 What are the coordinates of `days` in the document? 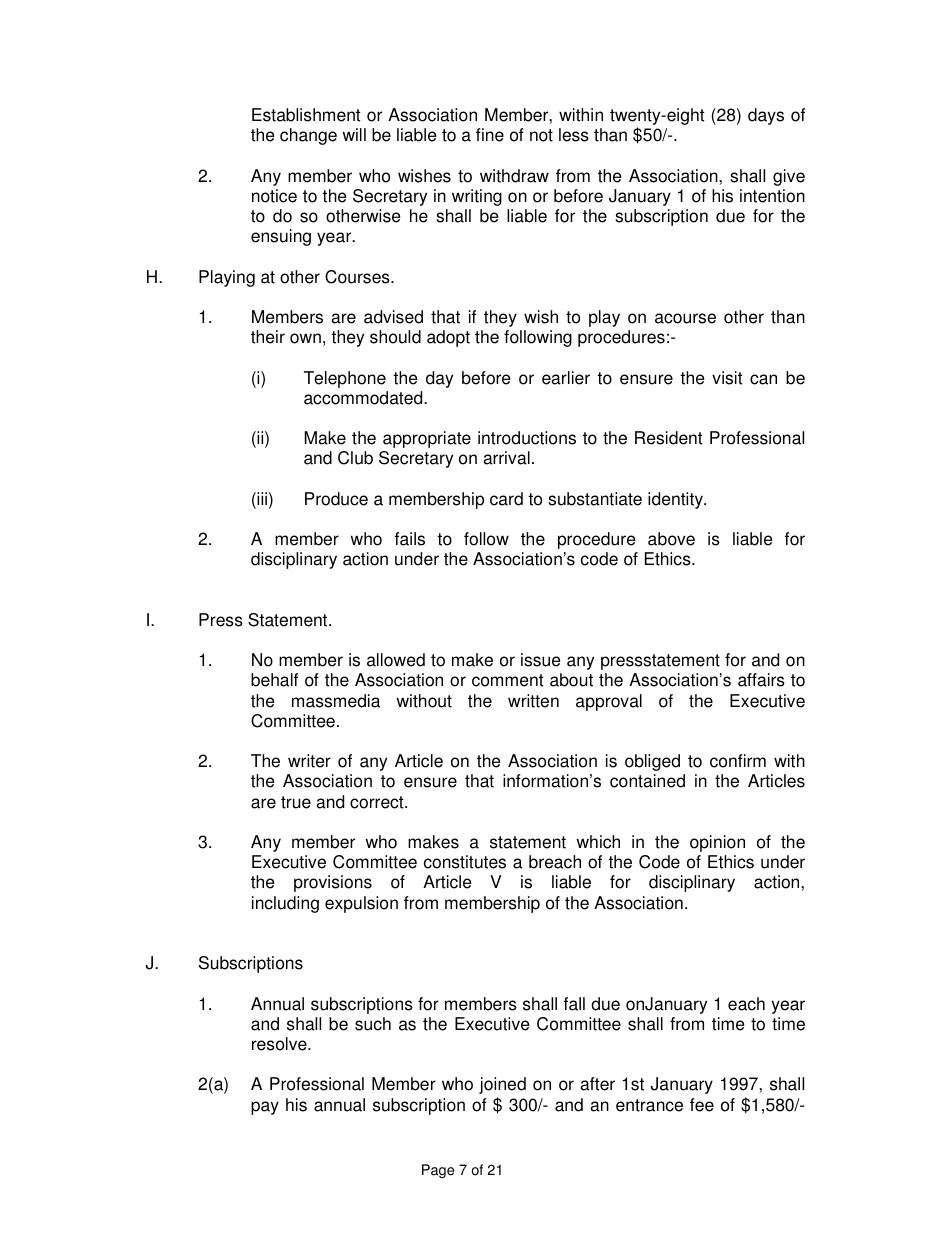 It's located at (766, 116).
